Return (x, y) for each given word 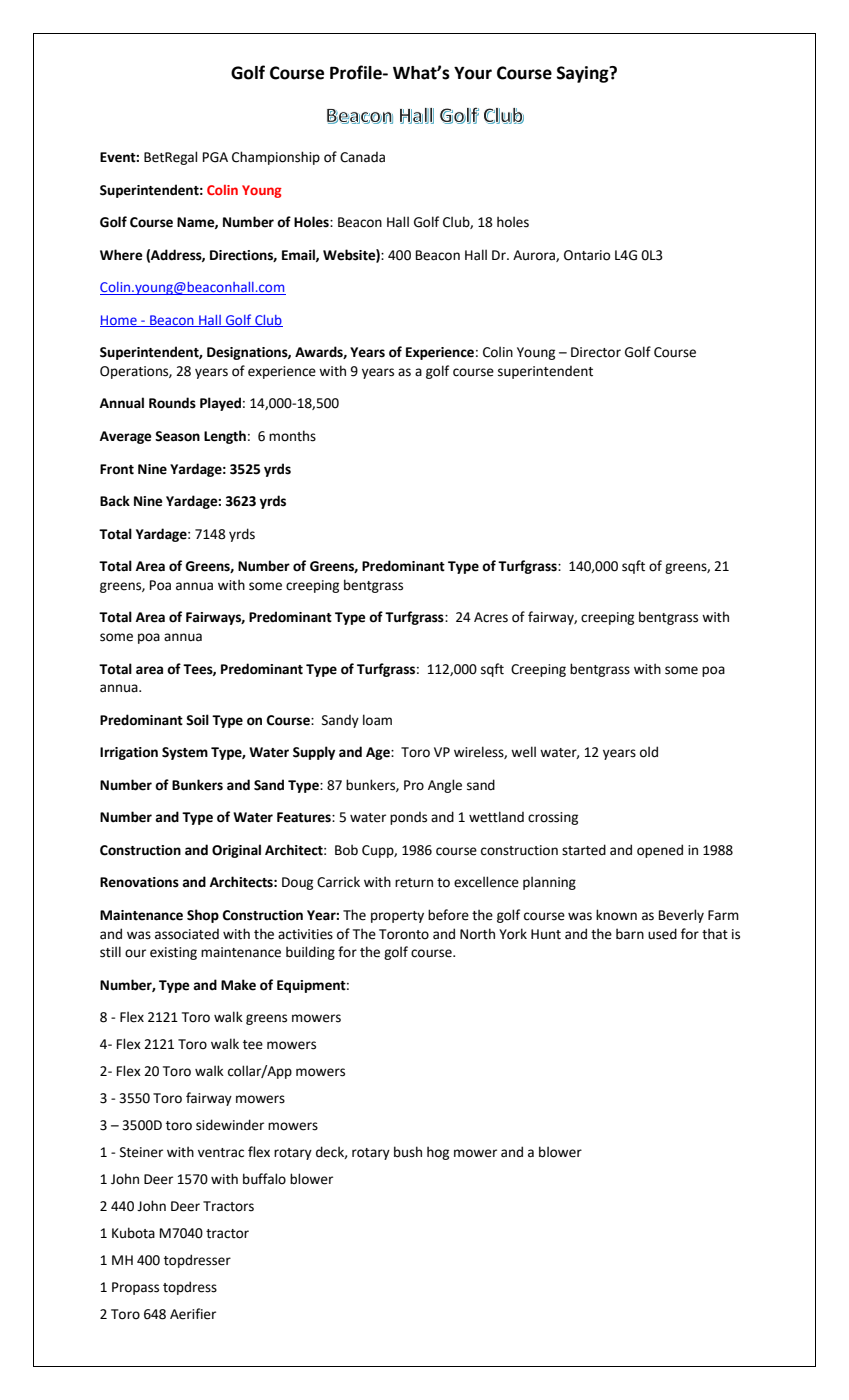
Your (473, 73)
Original (236, 851)
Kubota (133, 1233)
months (292, 436)
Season (177, 436)
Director (596, 352)
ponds (408, 818)
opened (660, 851)
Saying (584, 74)
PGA (215, 157)
